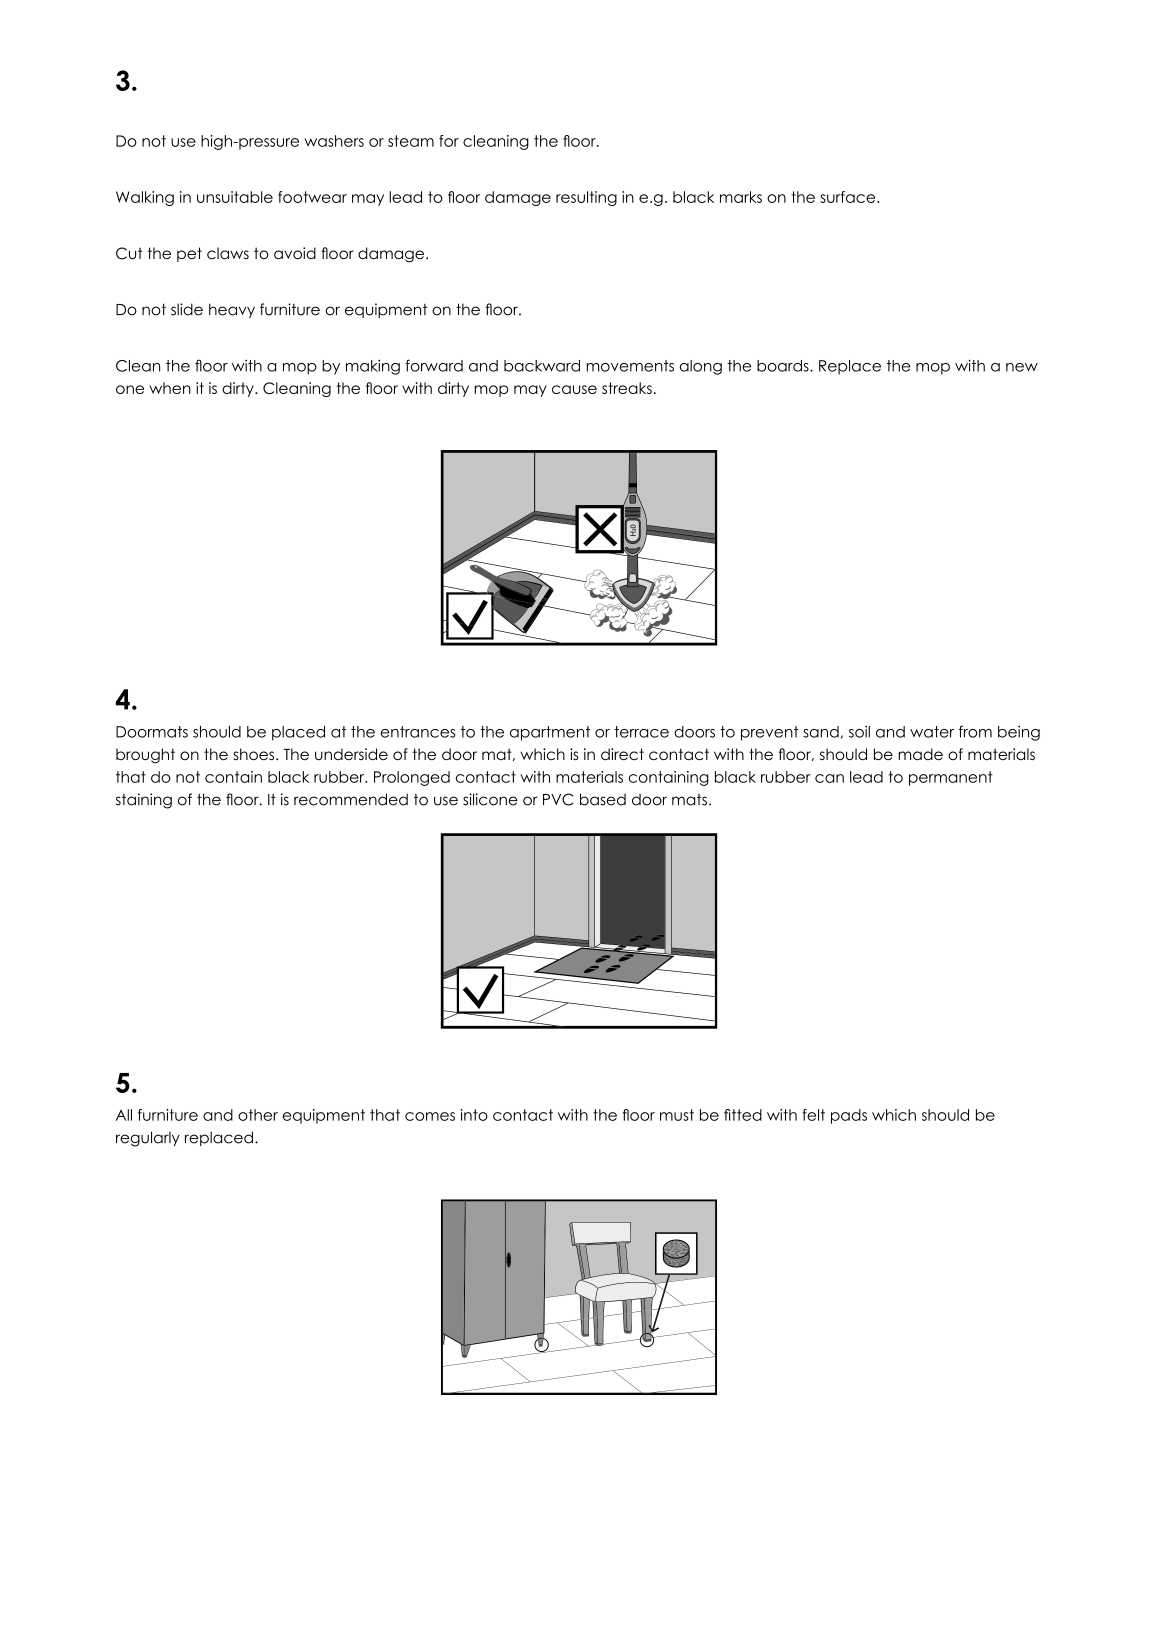 The height and width of the image is (1638, 1158). Describe the element at coordinates (574, 389) in the image. I see `cause` at that location.
